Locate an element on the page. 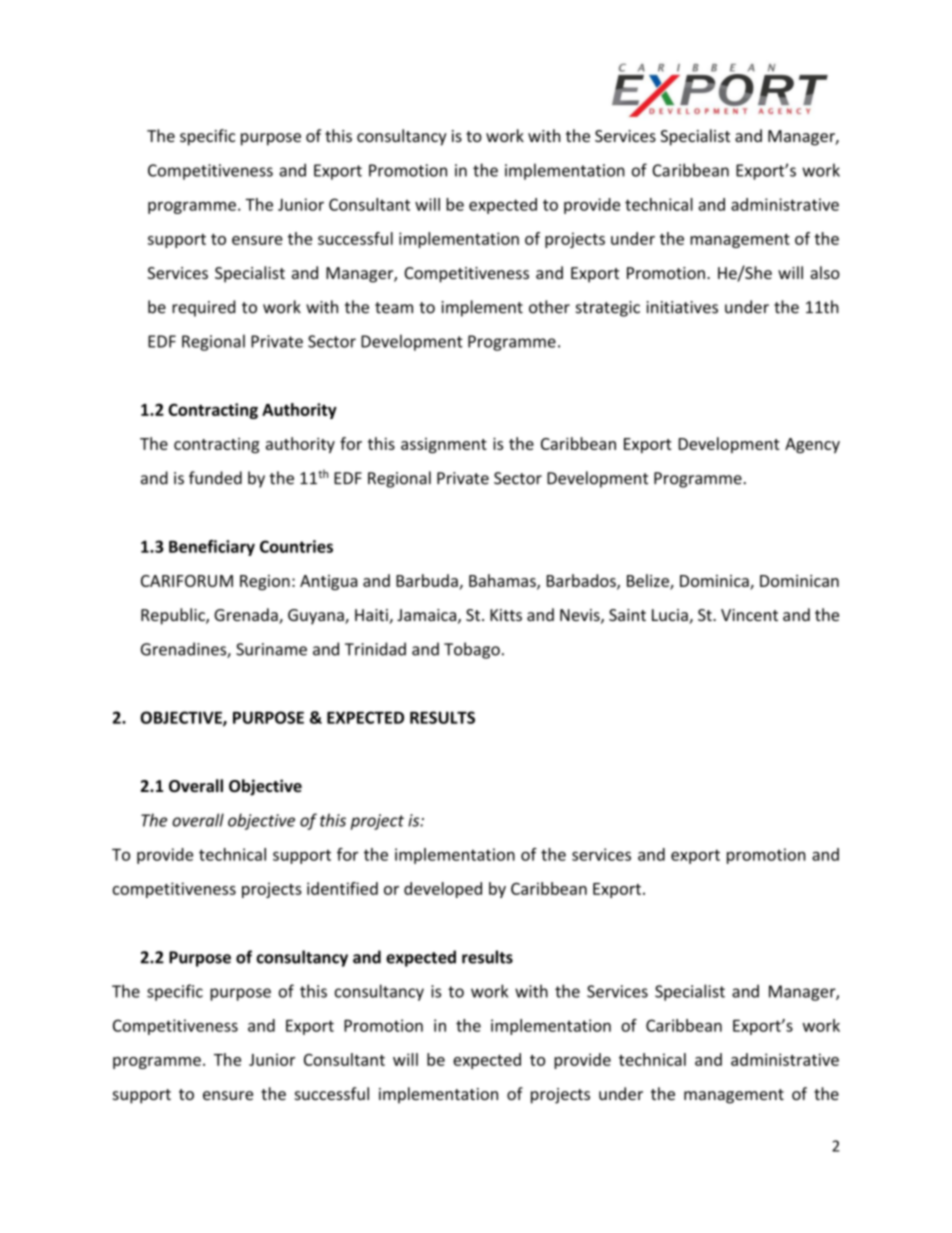  Tobago is located at coordinates (472, 650).
